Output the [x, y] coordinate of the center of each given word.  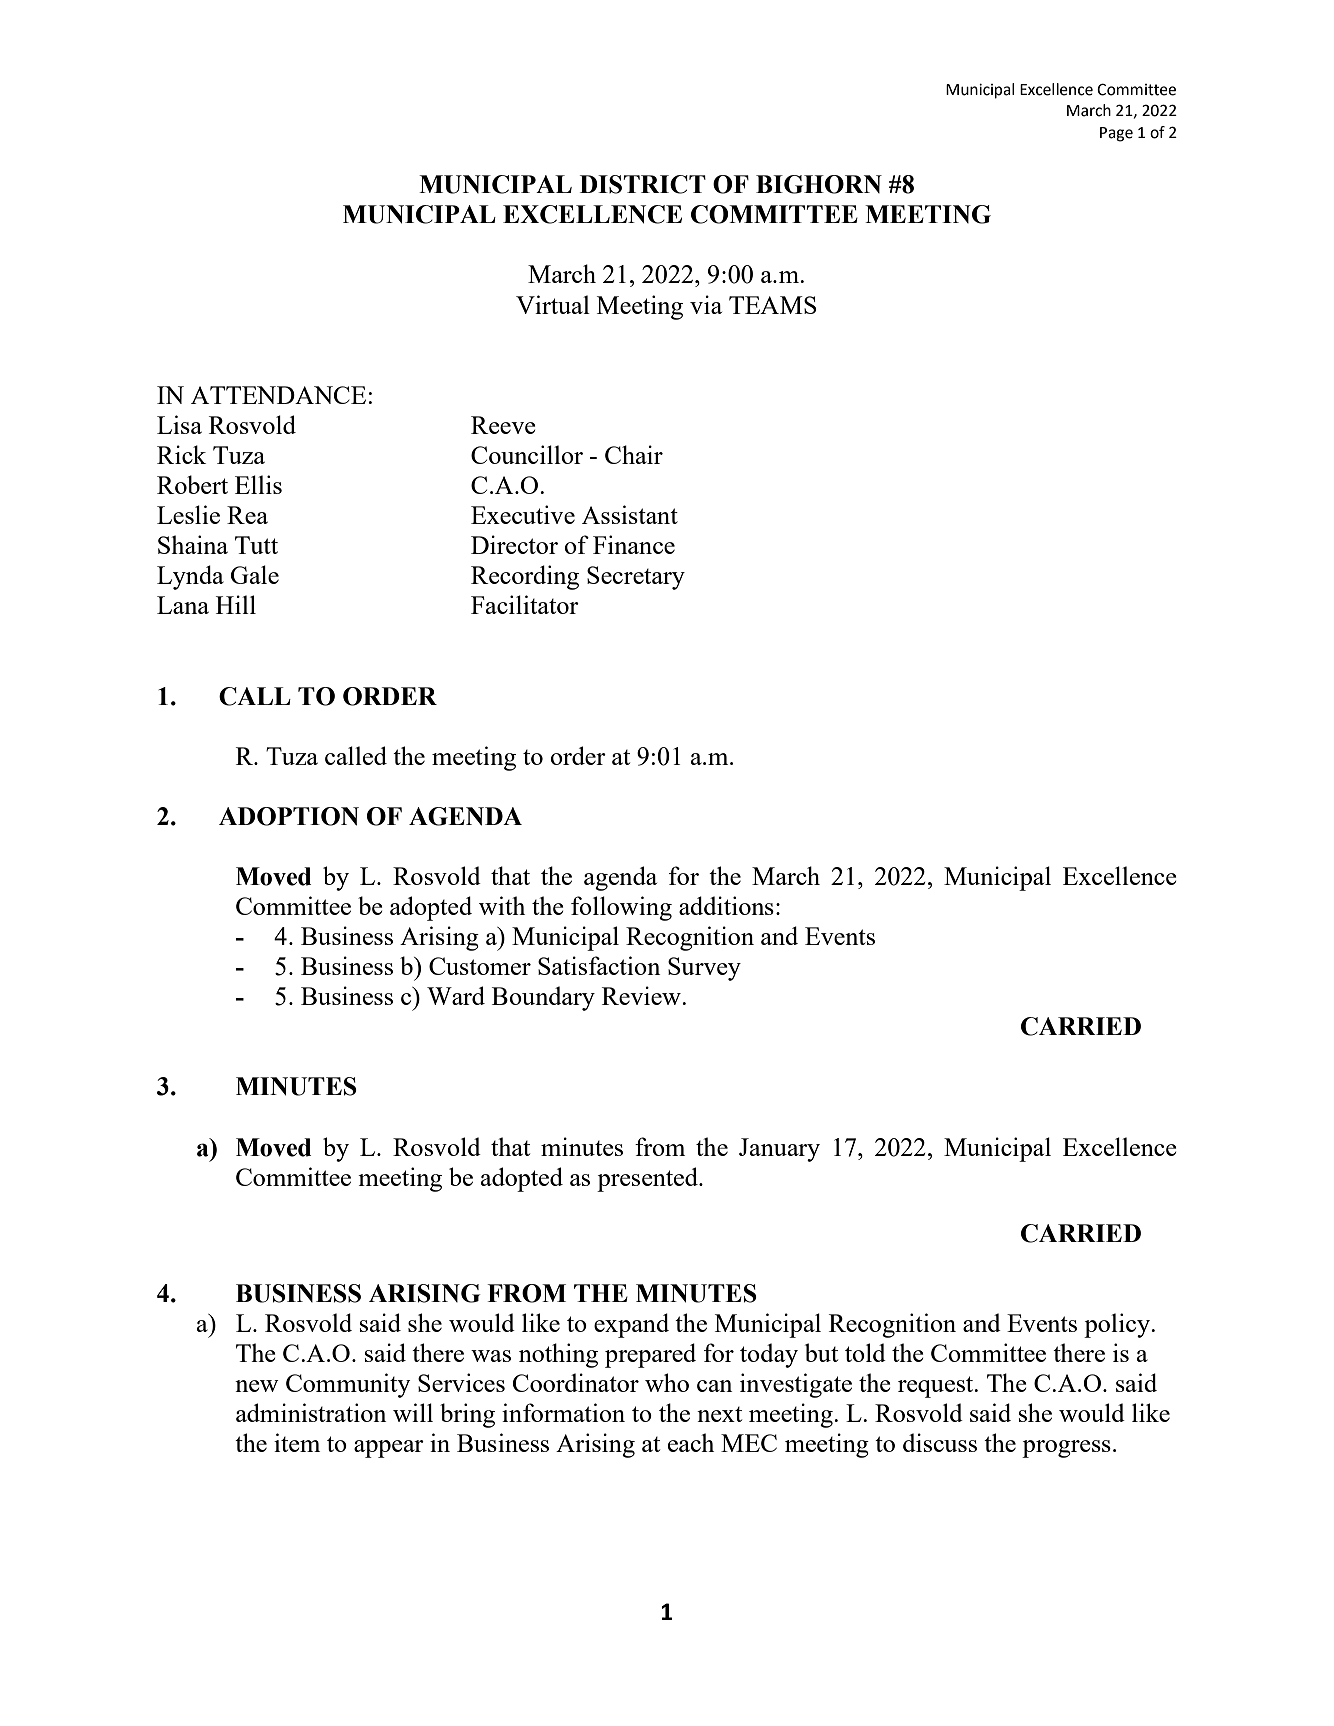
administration [311, 1412]
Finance [634, 544]
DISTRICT [643, 184]
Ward [456, 995]
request [937, 1387]
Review [642, 995]
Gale [255, 574]
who [667, 1382]
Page [1116, 134]
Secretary [636, 578]
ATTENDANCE [278, 395]
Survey [704, 969]
